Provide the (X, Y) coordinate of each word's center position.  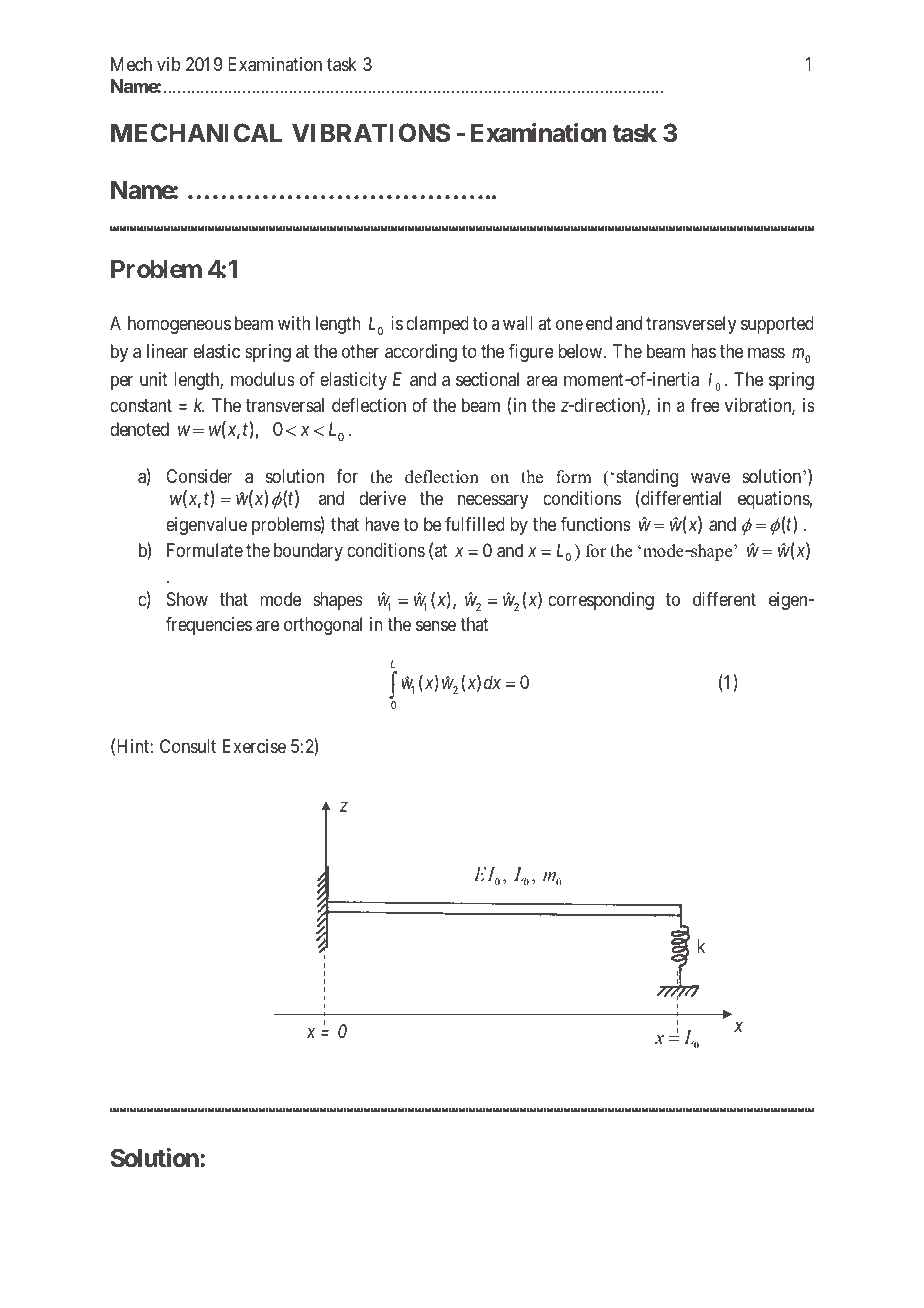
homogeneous (179, 325)
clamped (437, 325)
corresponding (601, 601)
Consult (188, 746)
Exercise (254, 746)
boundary (308, 552)
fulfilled (475, 524)
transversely (691, 325)
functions (596, 524)
